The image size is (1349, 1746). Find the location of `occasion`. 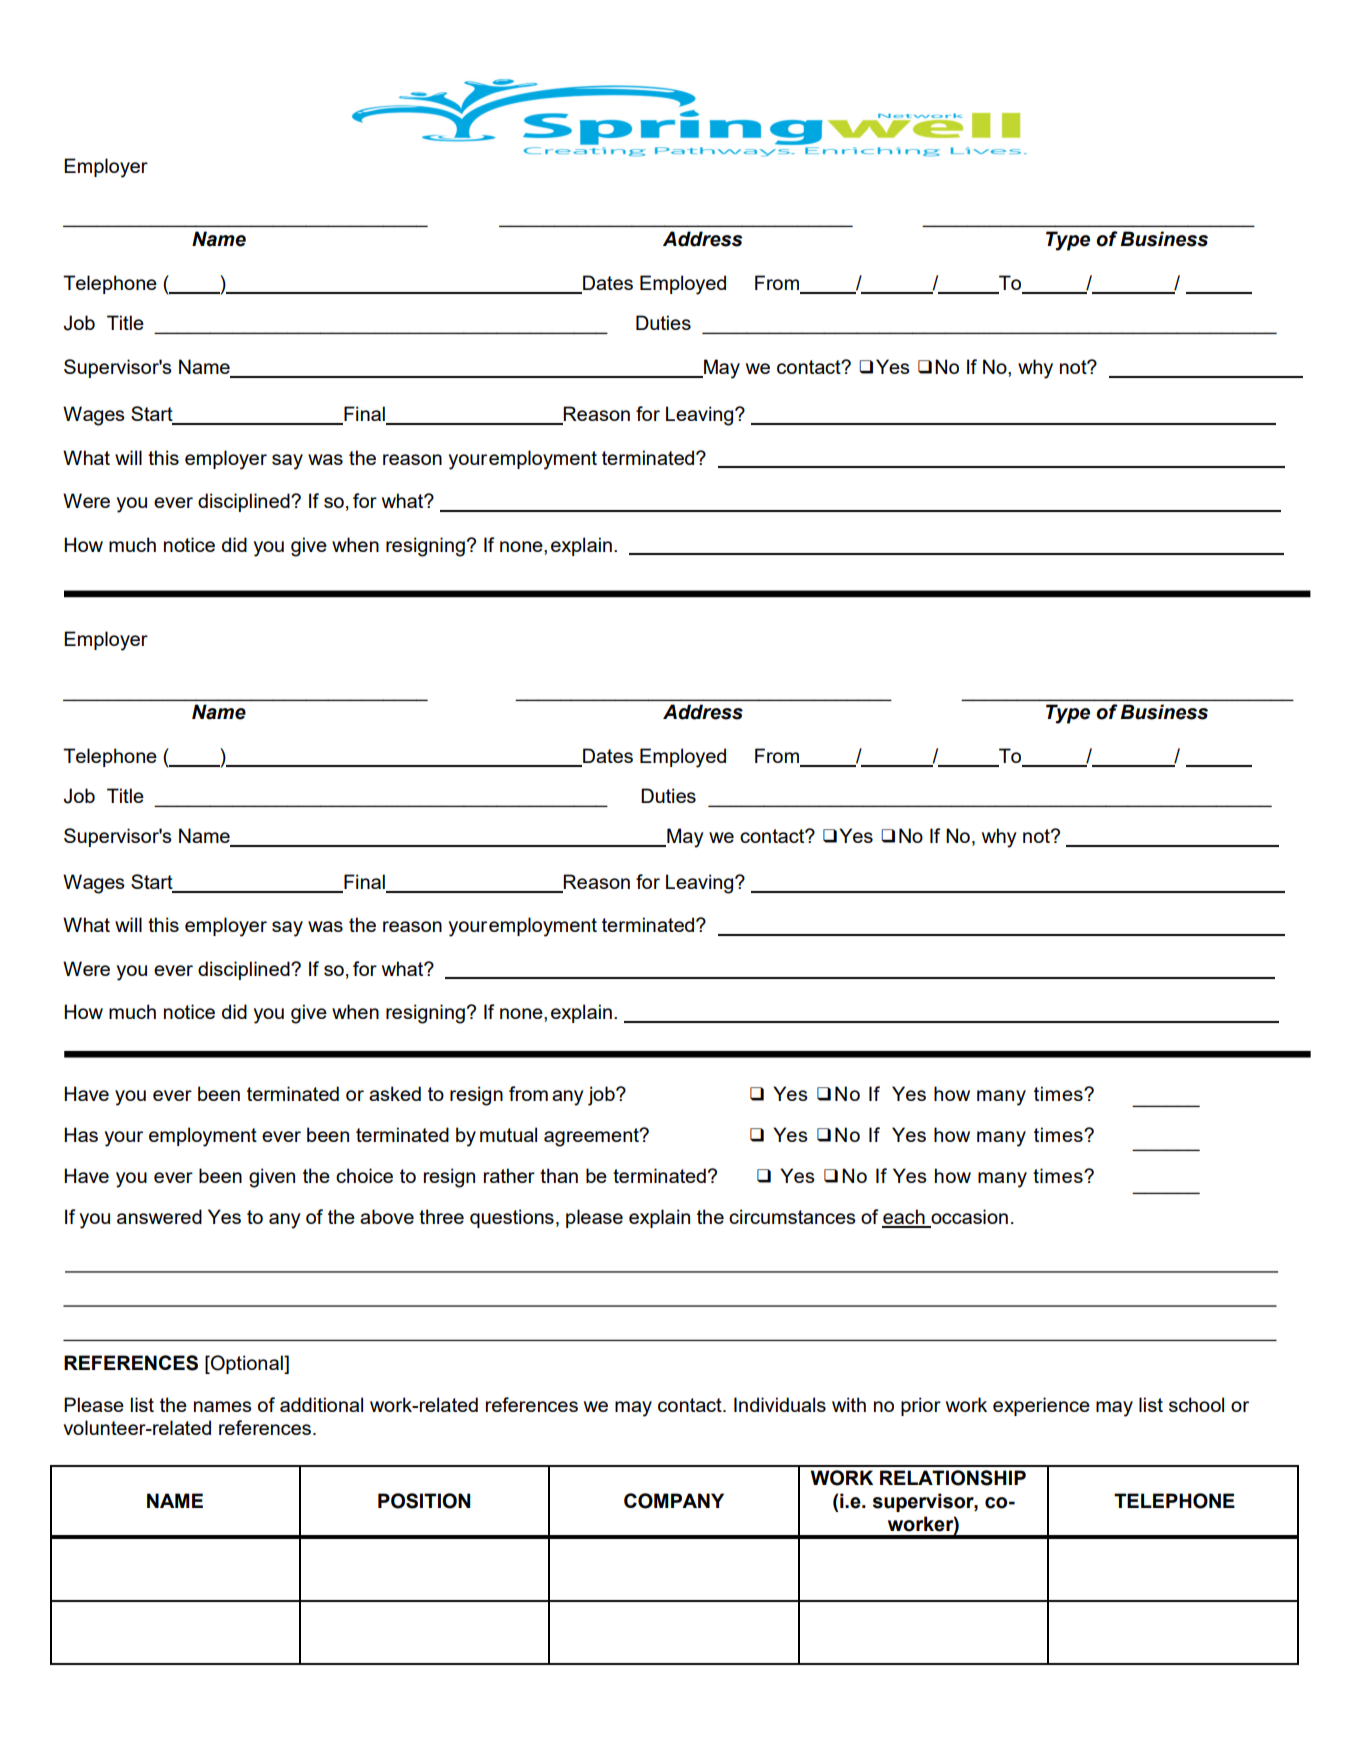

occasion is located at coordinates (968, 1218).
